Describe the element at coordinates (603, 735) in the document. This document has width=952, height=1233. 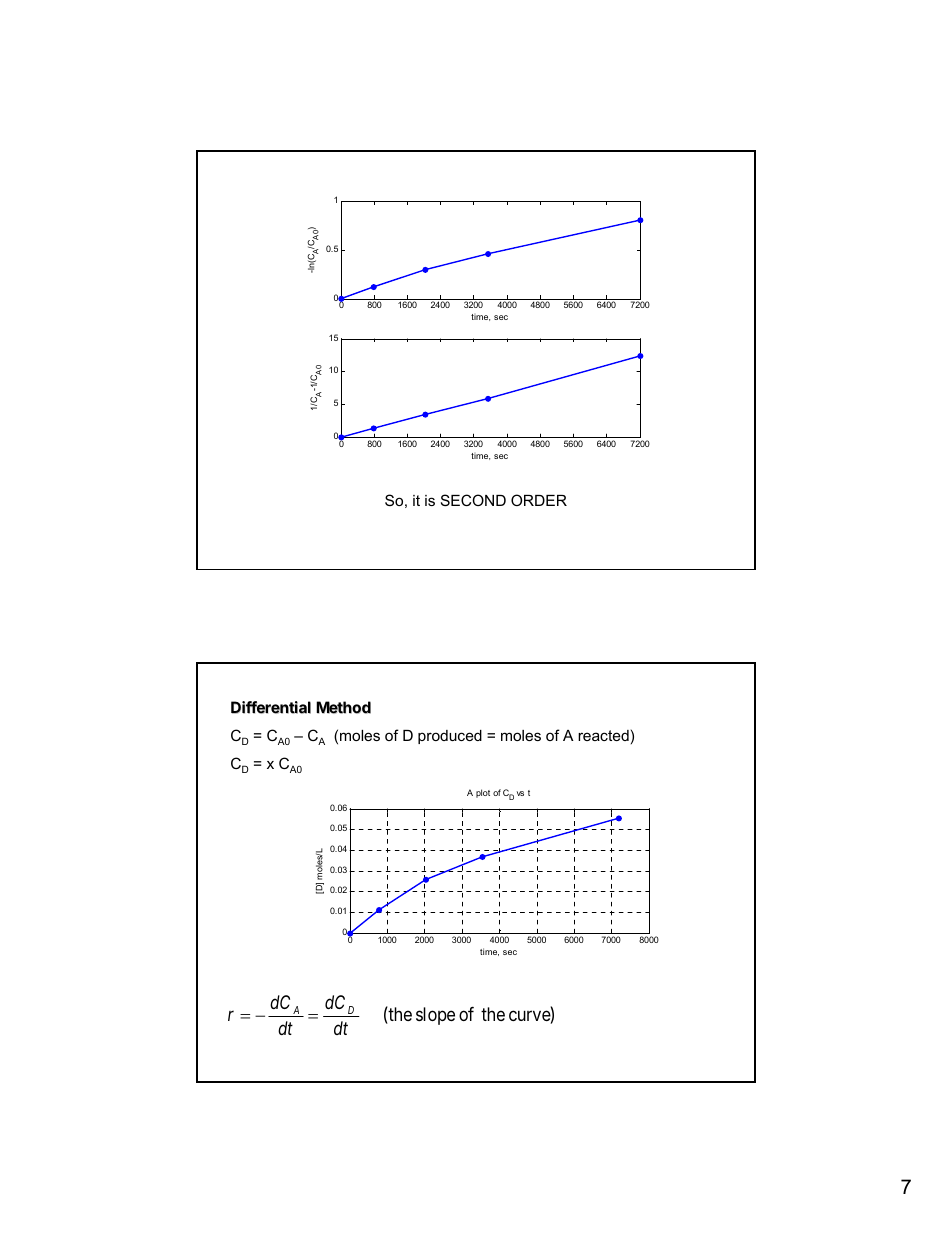
I see `reacted` at that location.
